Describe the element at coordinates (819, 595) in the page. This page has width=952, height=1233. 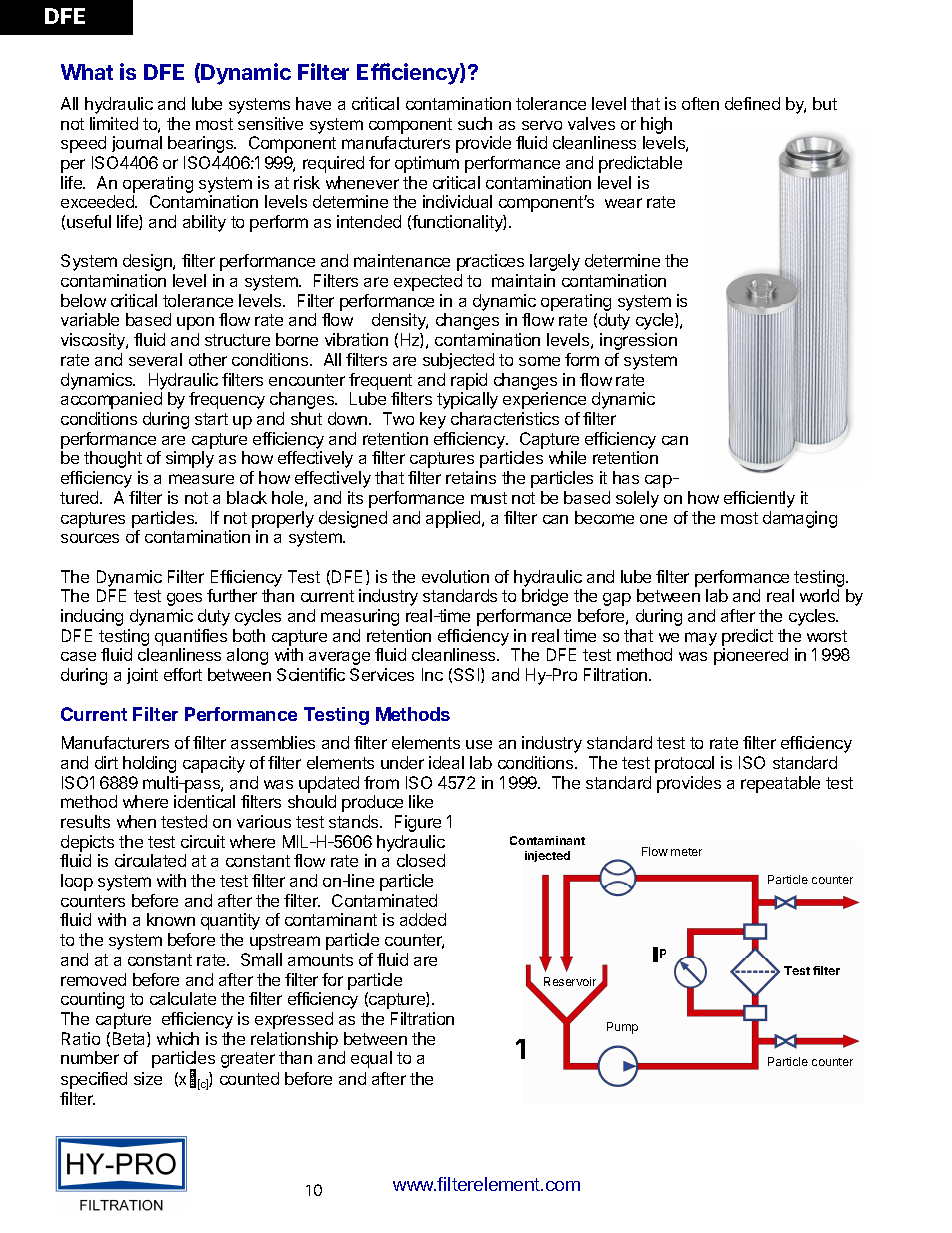
I see `world` at that location.
